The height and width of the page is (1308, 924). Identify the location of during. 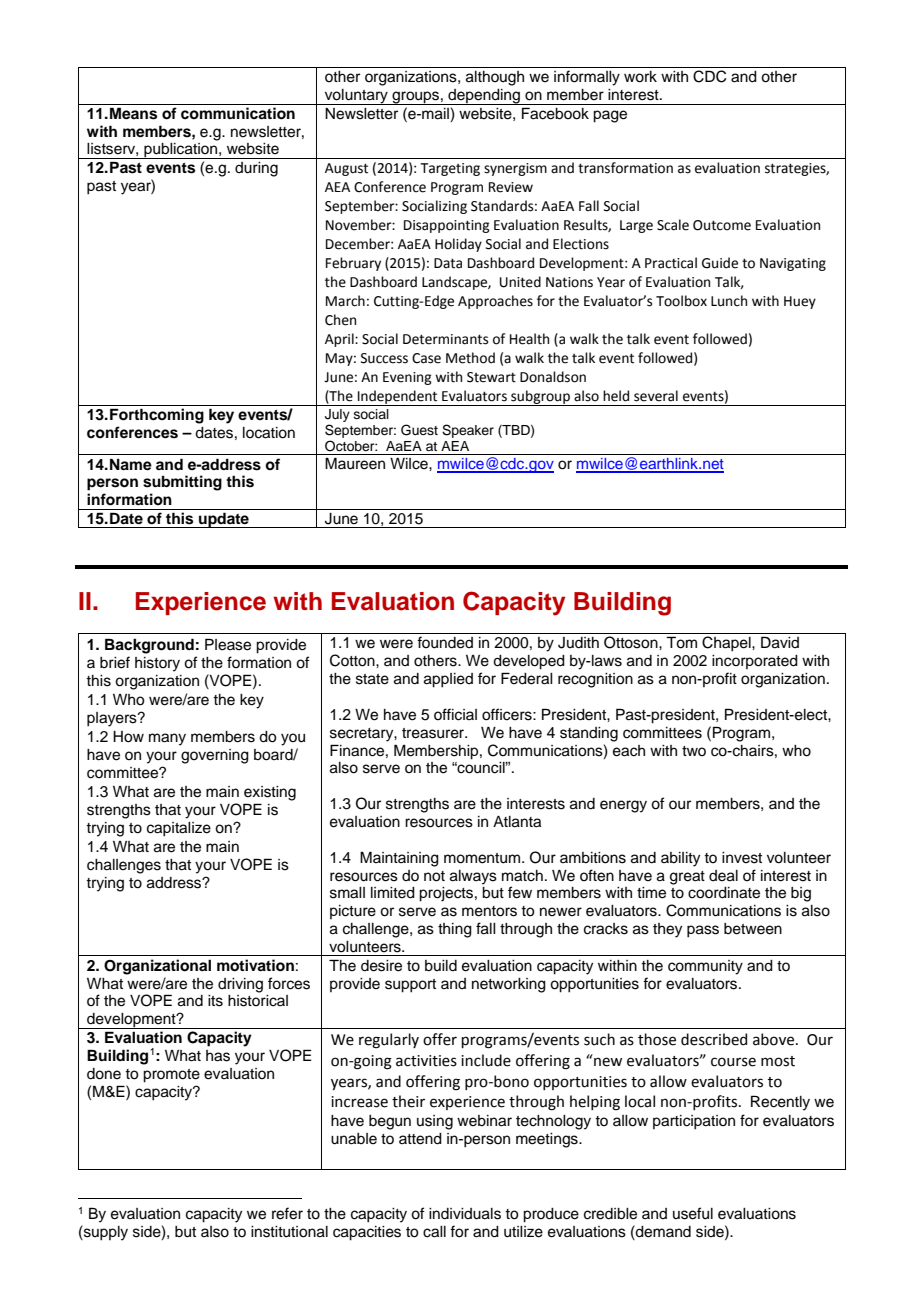
(256, 169).
